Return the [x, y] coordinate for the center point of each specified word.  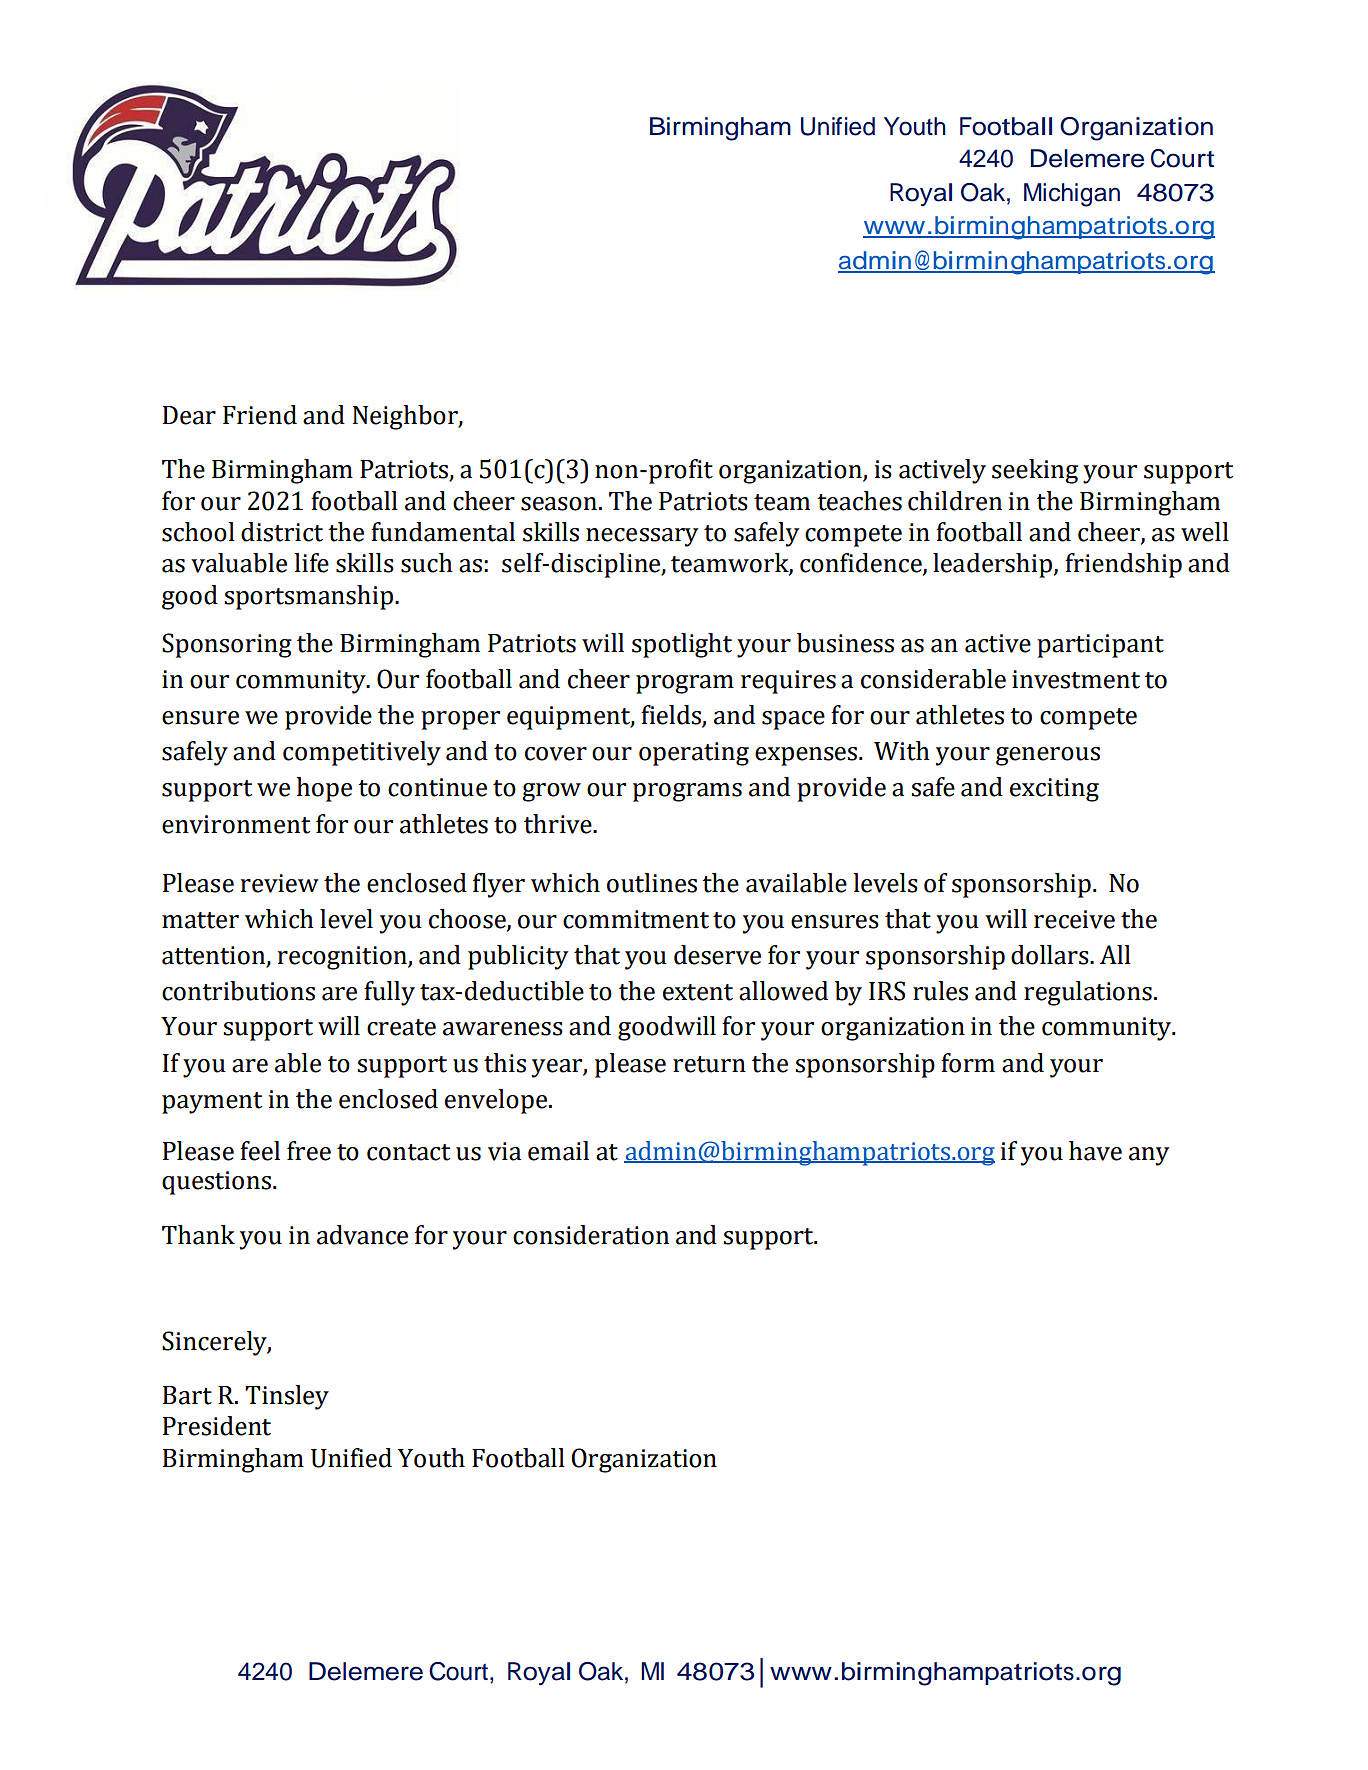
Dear [189, 415]
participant [1100, 646]
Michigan [1072, 195]
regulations [1088, 993]
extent [698, 992]
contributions [238, 991]
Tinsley [287, 1397]
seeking [1035, 471]
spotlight [682, 645]
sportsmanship [308, 597]
